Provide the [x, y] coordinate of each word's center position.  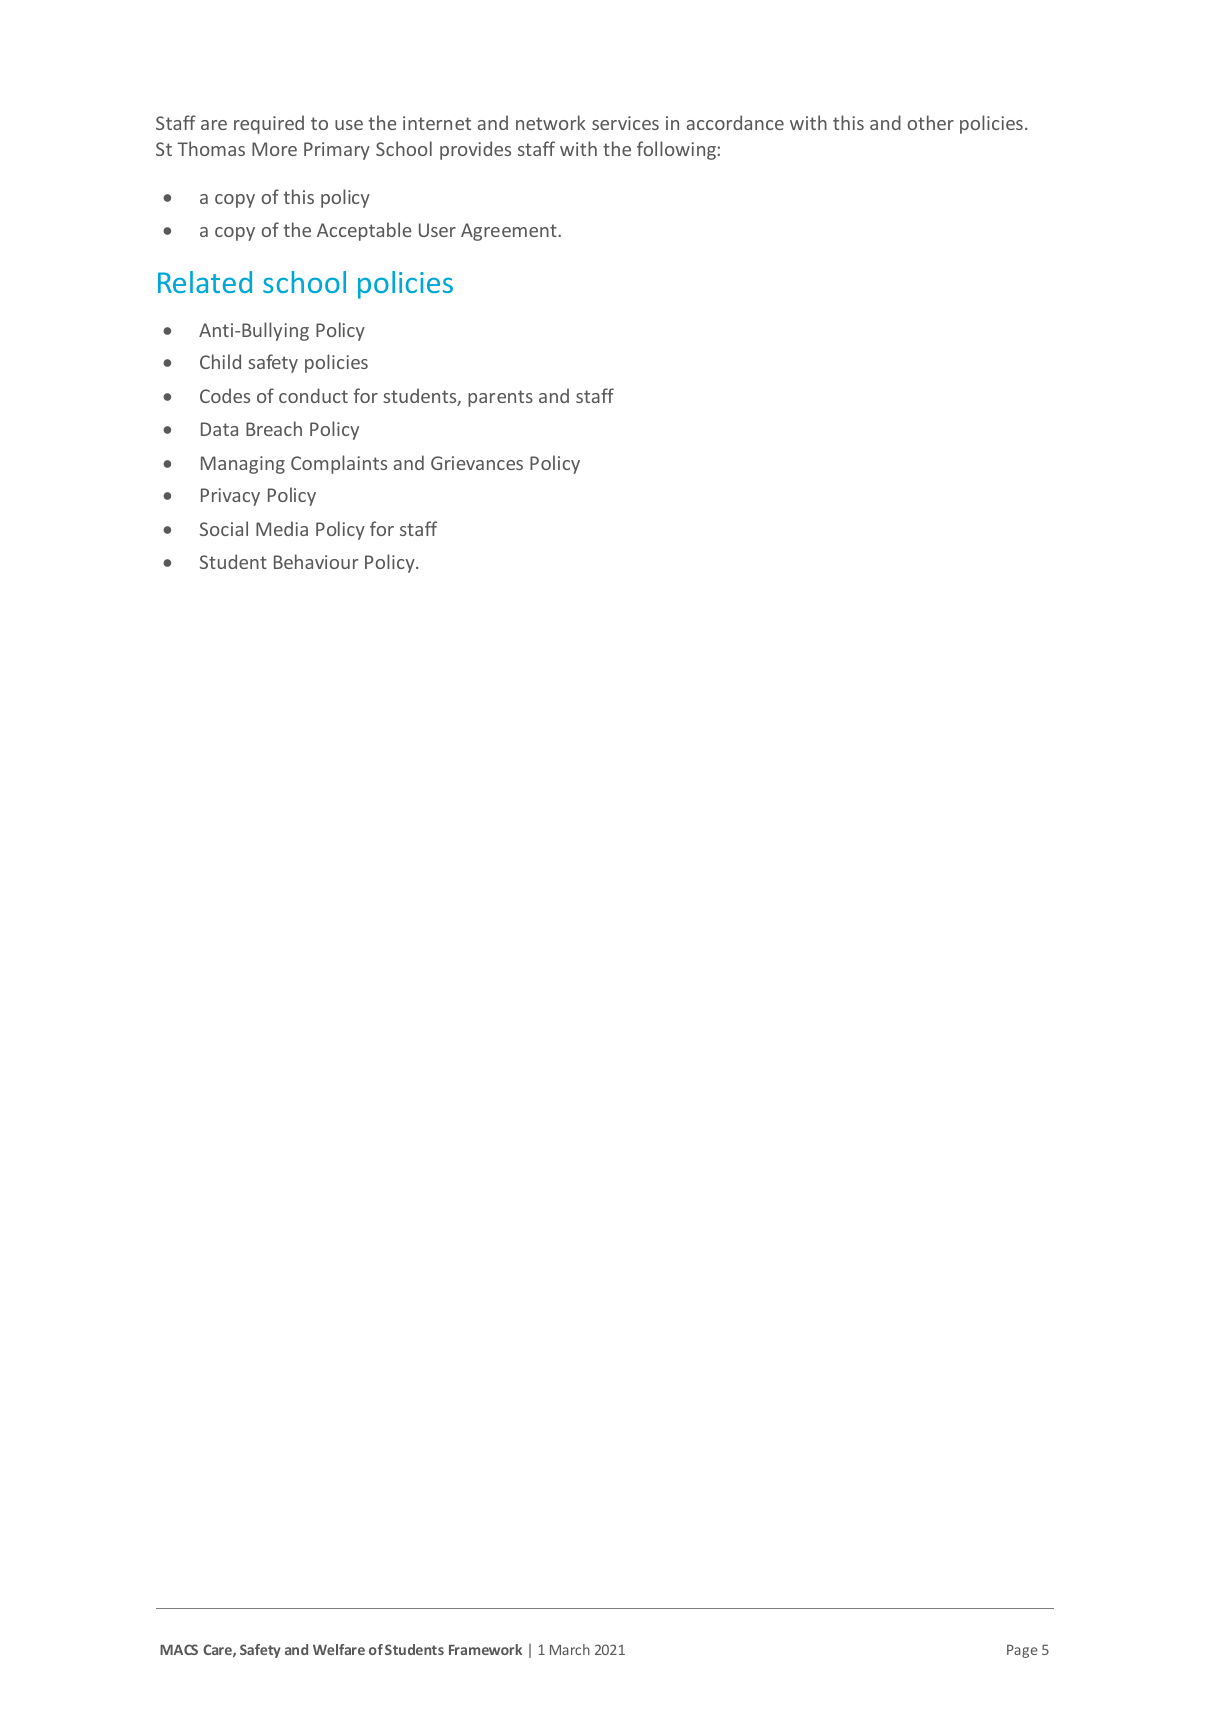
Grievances [477, 463]
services [625, 123]
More [274, 149]
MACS [179, 1649]
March [570, 1649]
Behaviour [316, 561]
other [931, 122]
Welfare [339, 1649]
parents [500, 398]
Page [1022, 1651]
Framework [485, 1649]
